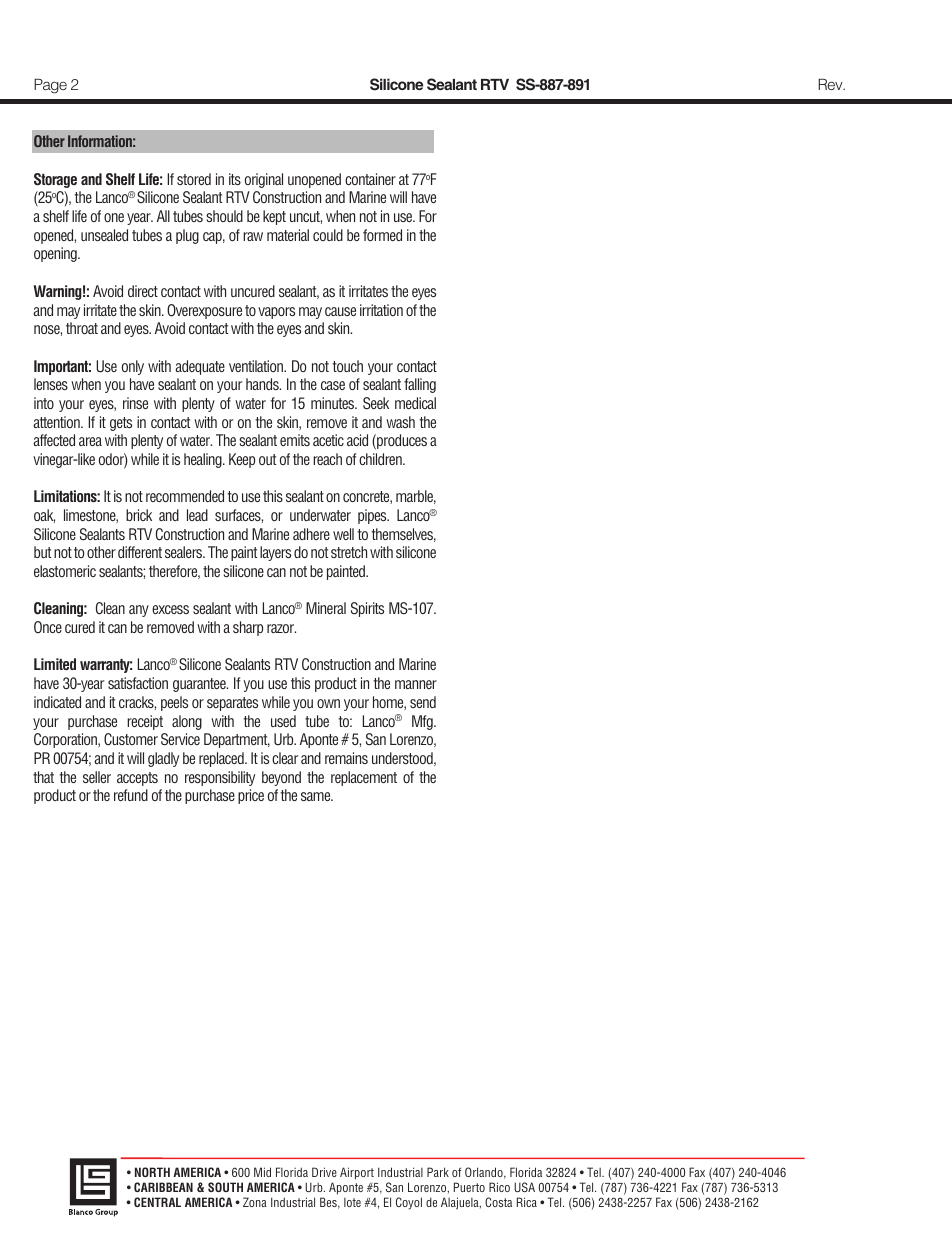 The image size is (952, 1233). Describe the element at coordinates (370, 179) in the document. I see `container` at that location.
